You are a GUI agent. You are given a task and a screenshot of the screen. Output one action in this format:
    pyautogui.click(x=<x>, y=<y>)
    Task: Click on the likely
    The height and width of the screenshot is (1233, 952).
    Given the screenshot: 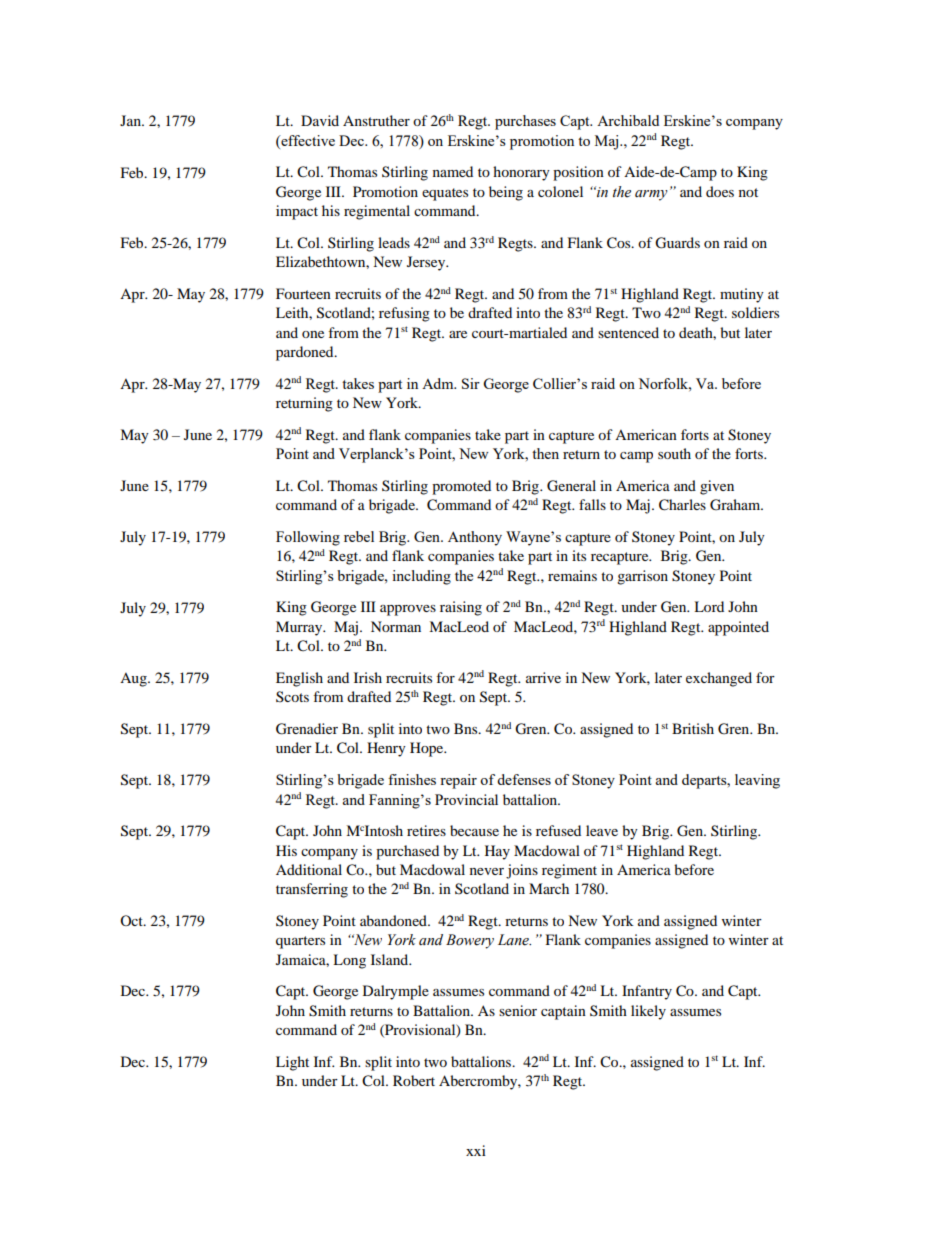 What is the action you would take?
    pyautogui.click(x=648, y=1012)
